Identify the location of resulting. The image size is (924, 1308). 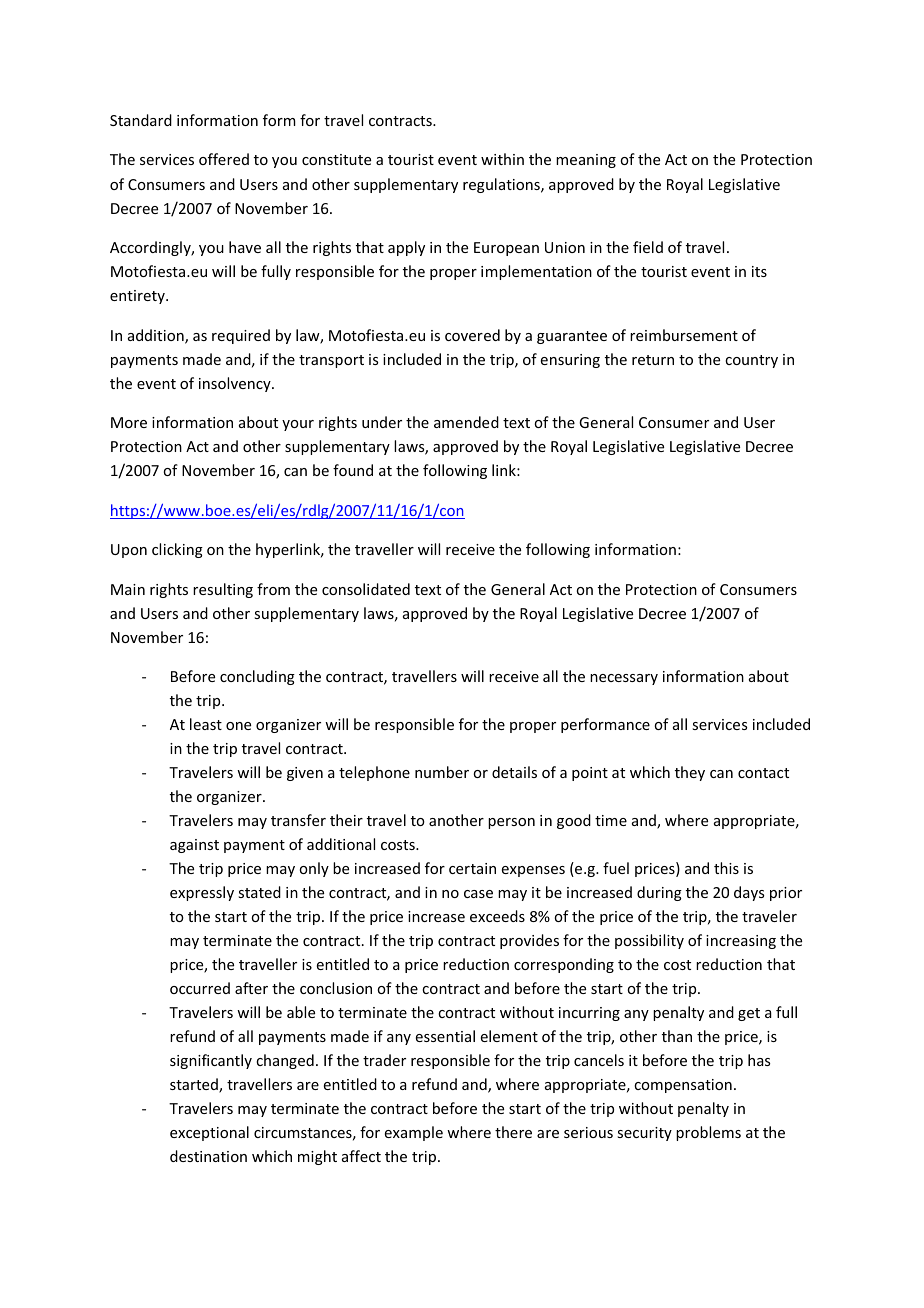
(223, 590).
